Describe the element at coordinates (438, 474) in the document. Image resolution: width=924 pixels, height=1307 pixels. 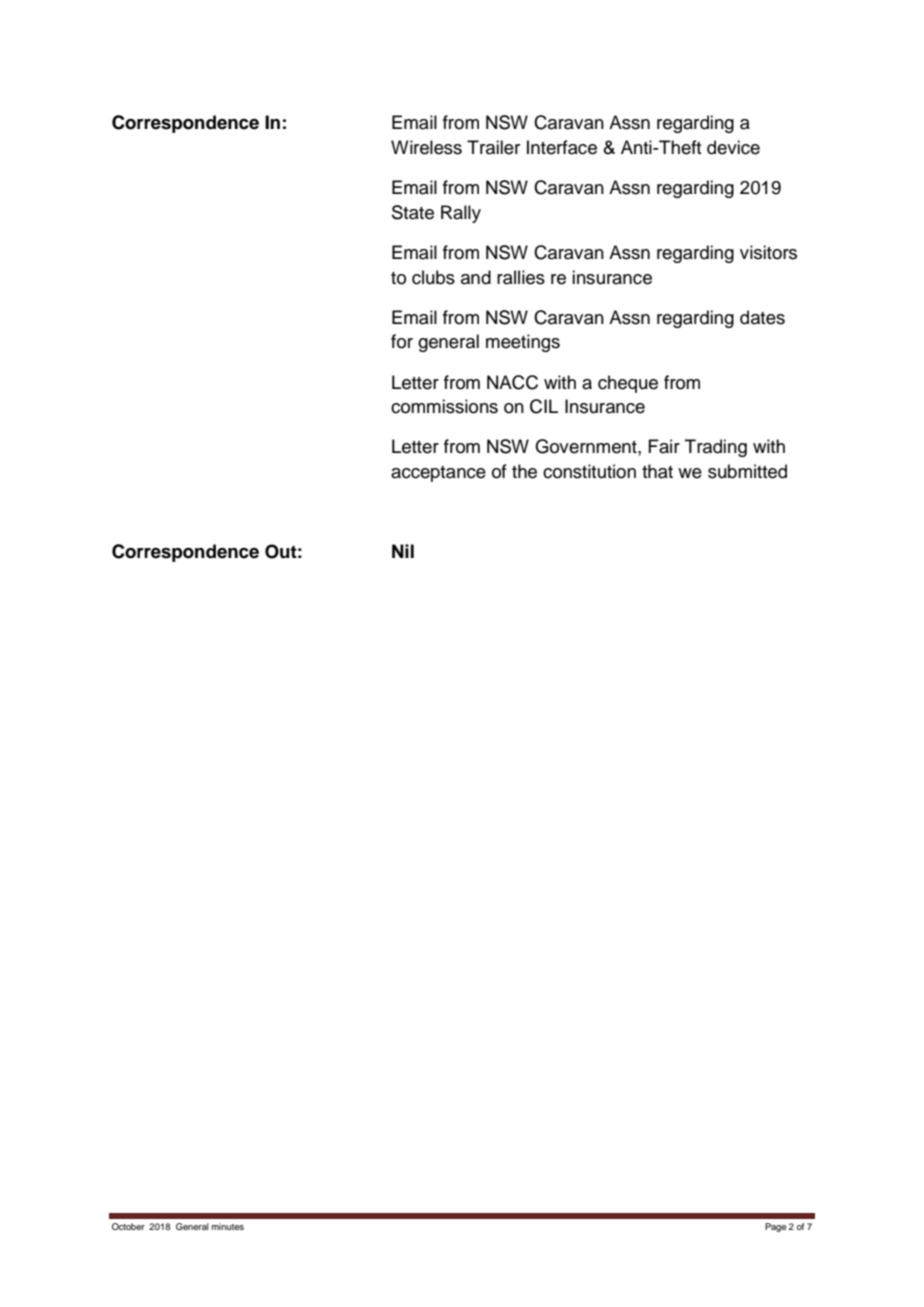
I see `acceptance` at that location.
